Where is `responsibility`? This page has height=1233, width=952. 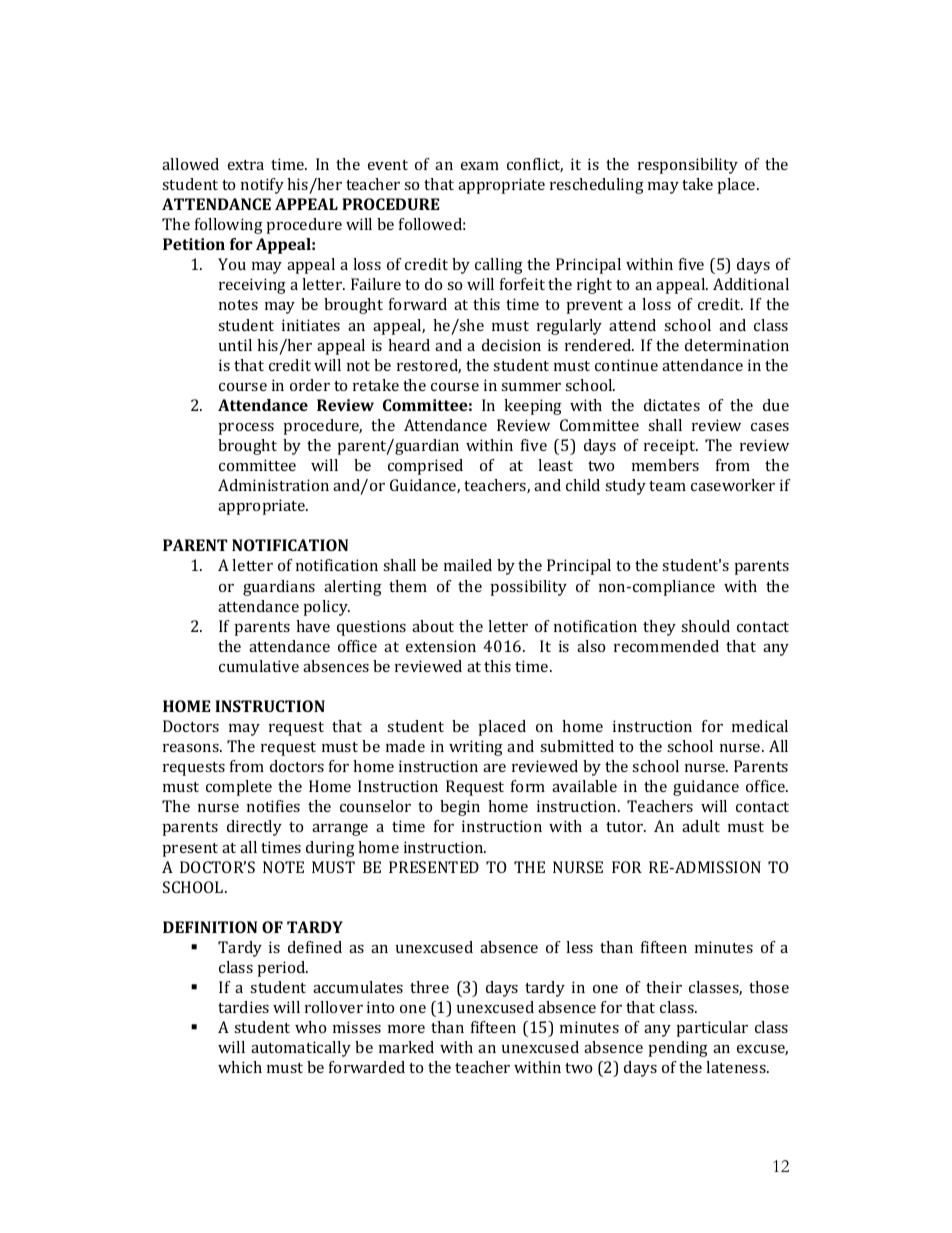
responsibility is located at coordinates (688, 166).
